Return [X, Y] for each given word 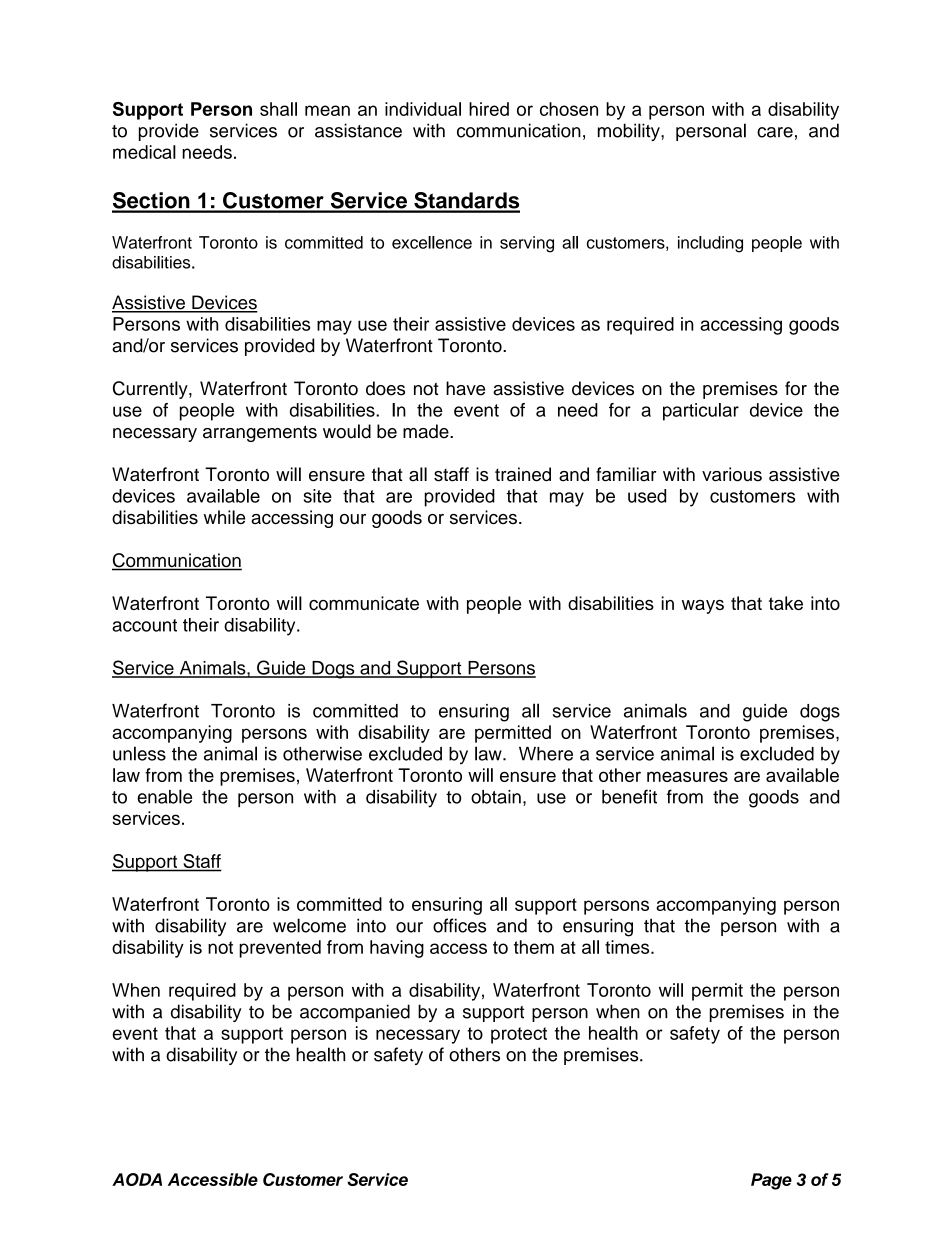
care [775, 132]
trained [523, 474]
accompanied [355, 1013]
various [732, 474]
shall [278, 109]
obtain [496, 797]
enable [164, 796]
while [224, 517]
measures [687, 776]
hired [489, 109]
